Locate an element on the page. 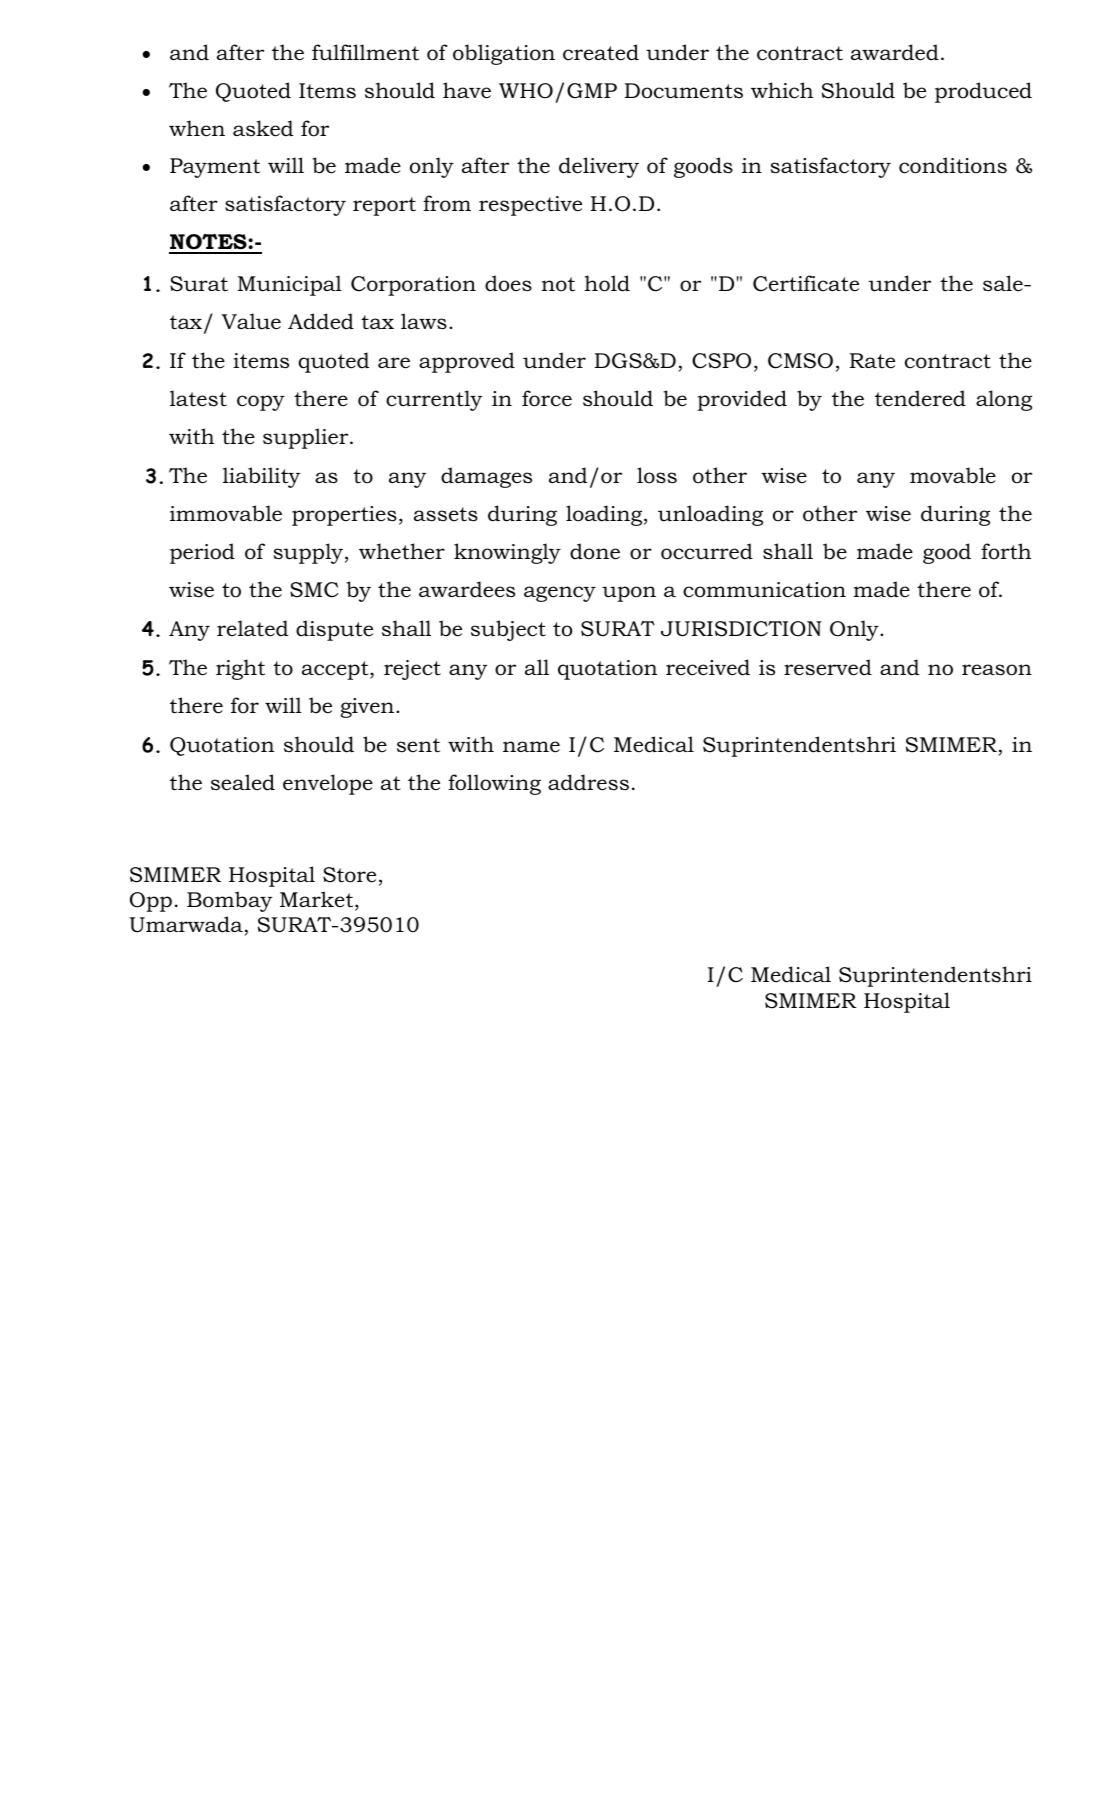 This document has height=1804, width=1096. created is located at coordinates (601, 52).
